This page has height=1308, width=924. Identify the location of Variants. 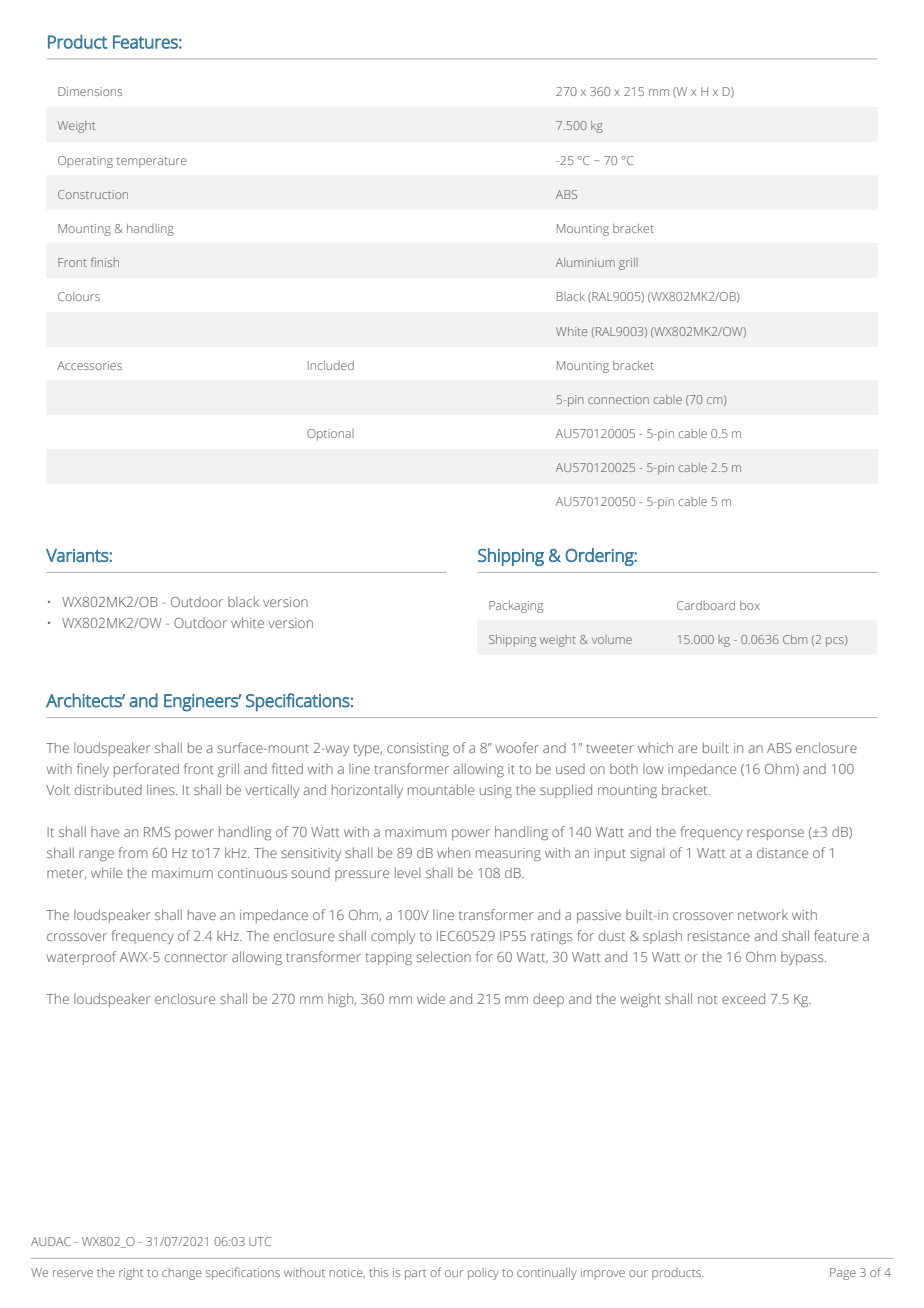
(78, 555).
